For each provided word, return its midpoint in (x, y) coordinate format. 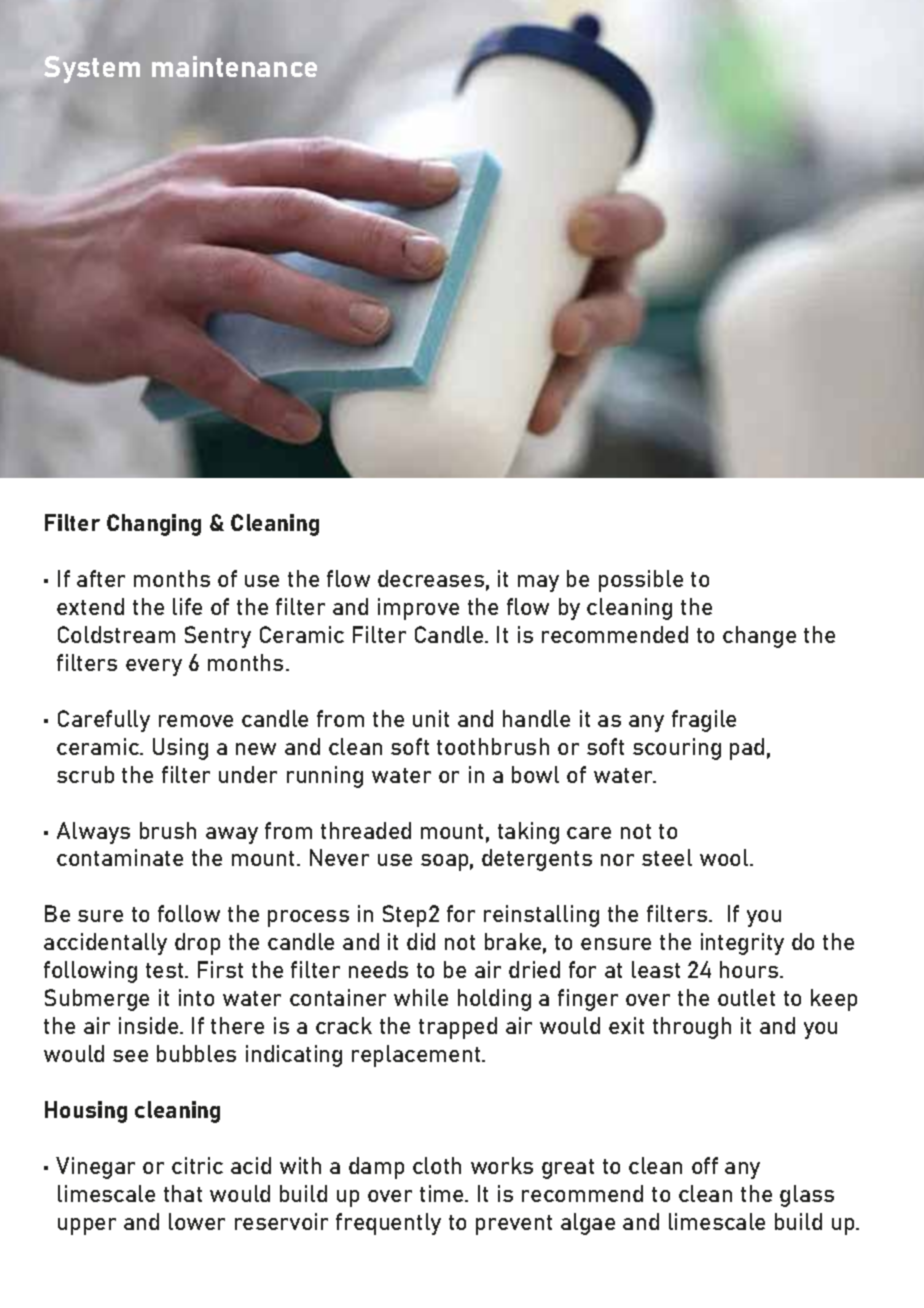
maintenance (234, 66)
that (183, 1193)
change (759, 637)
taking (528, 833)
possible (641, 581)
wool (725, 857)
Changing (154, 525)
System (92, 69)
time (443, 1193)
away (232, 835)
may (538, 583)
